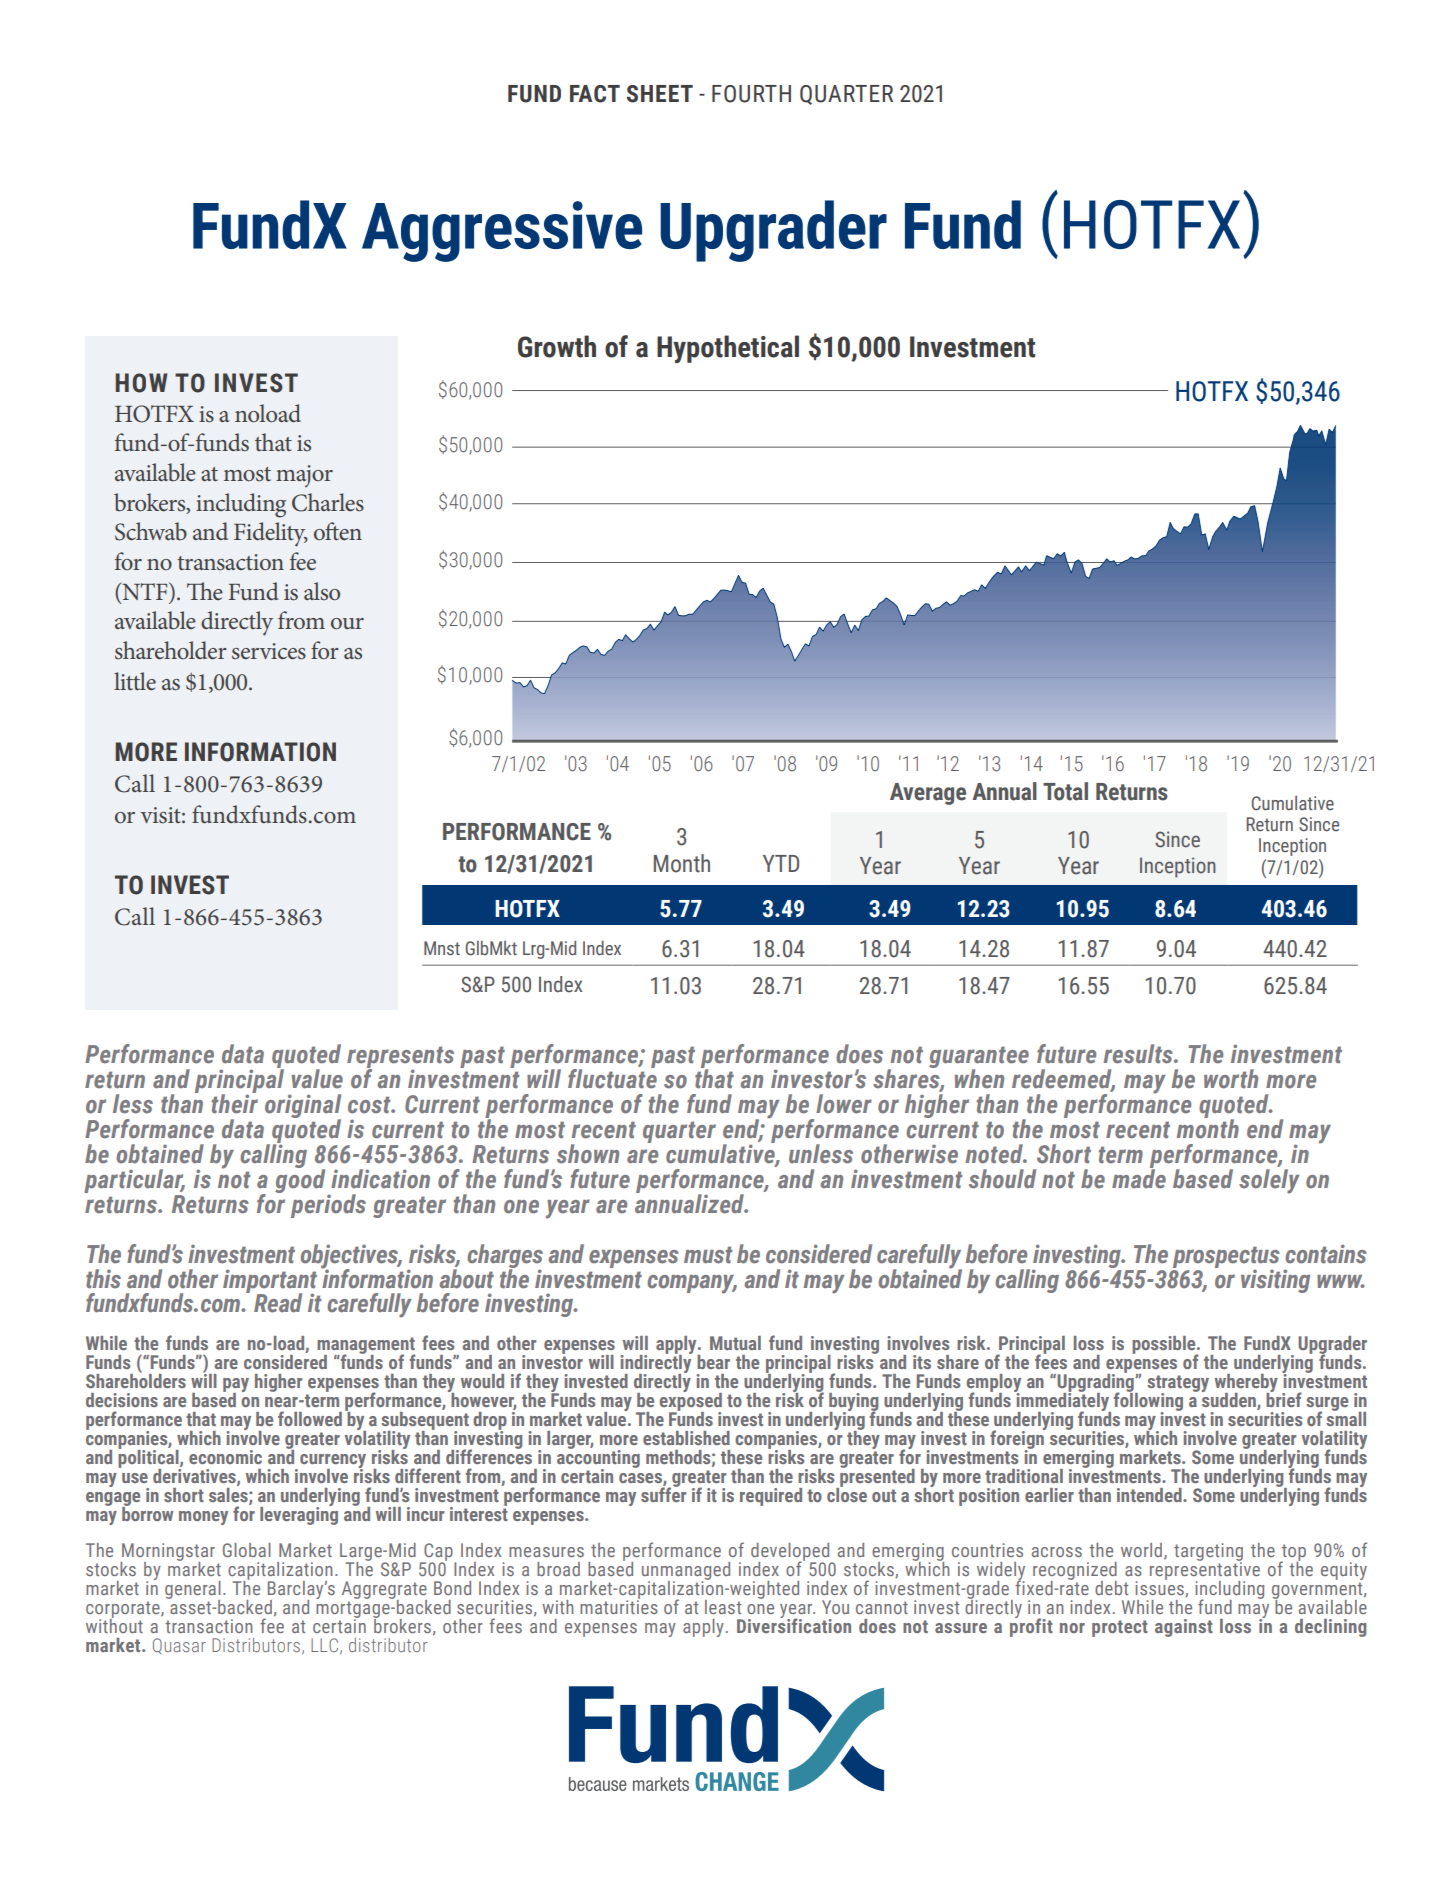  Describe the element at coordinates (723, 1607) in the screenshot. I see `least` at that location.
